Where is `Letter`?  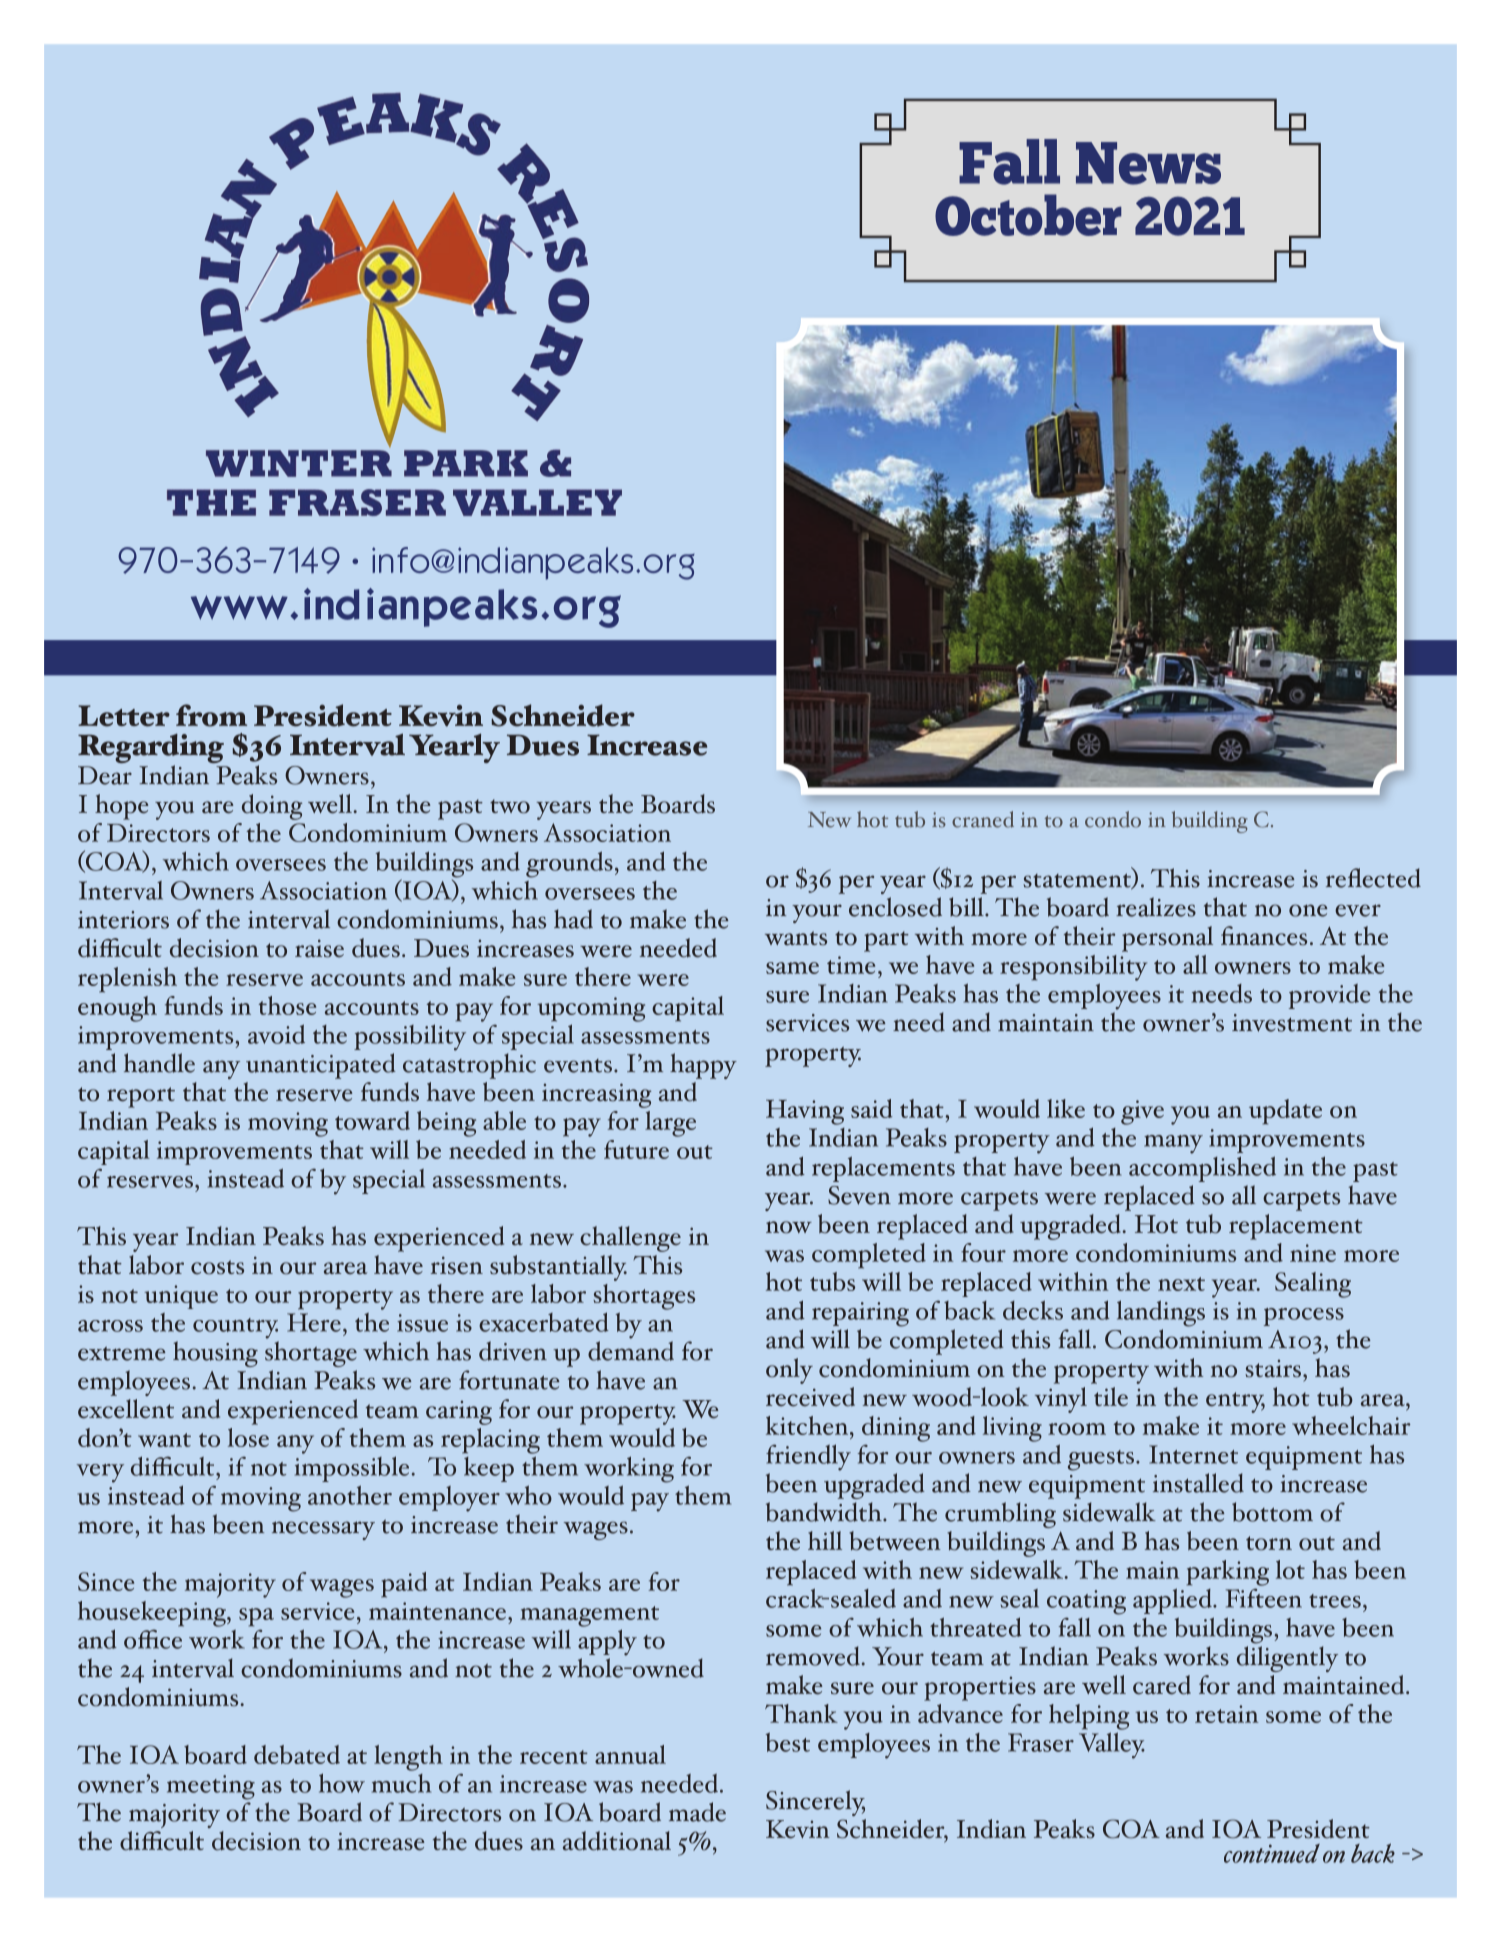
Letter is located at coordinates (124, 716).
